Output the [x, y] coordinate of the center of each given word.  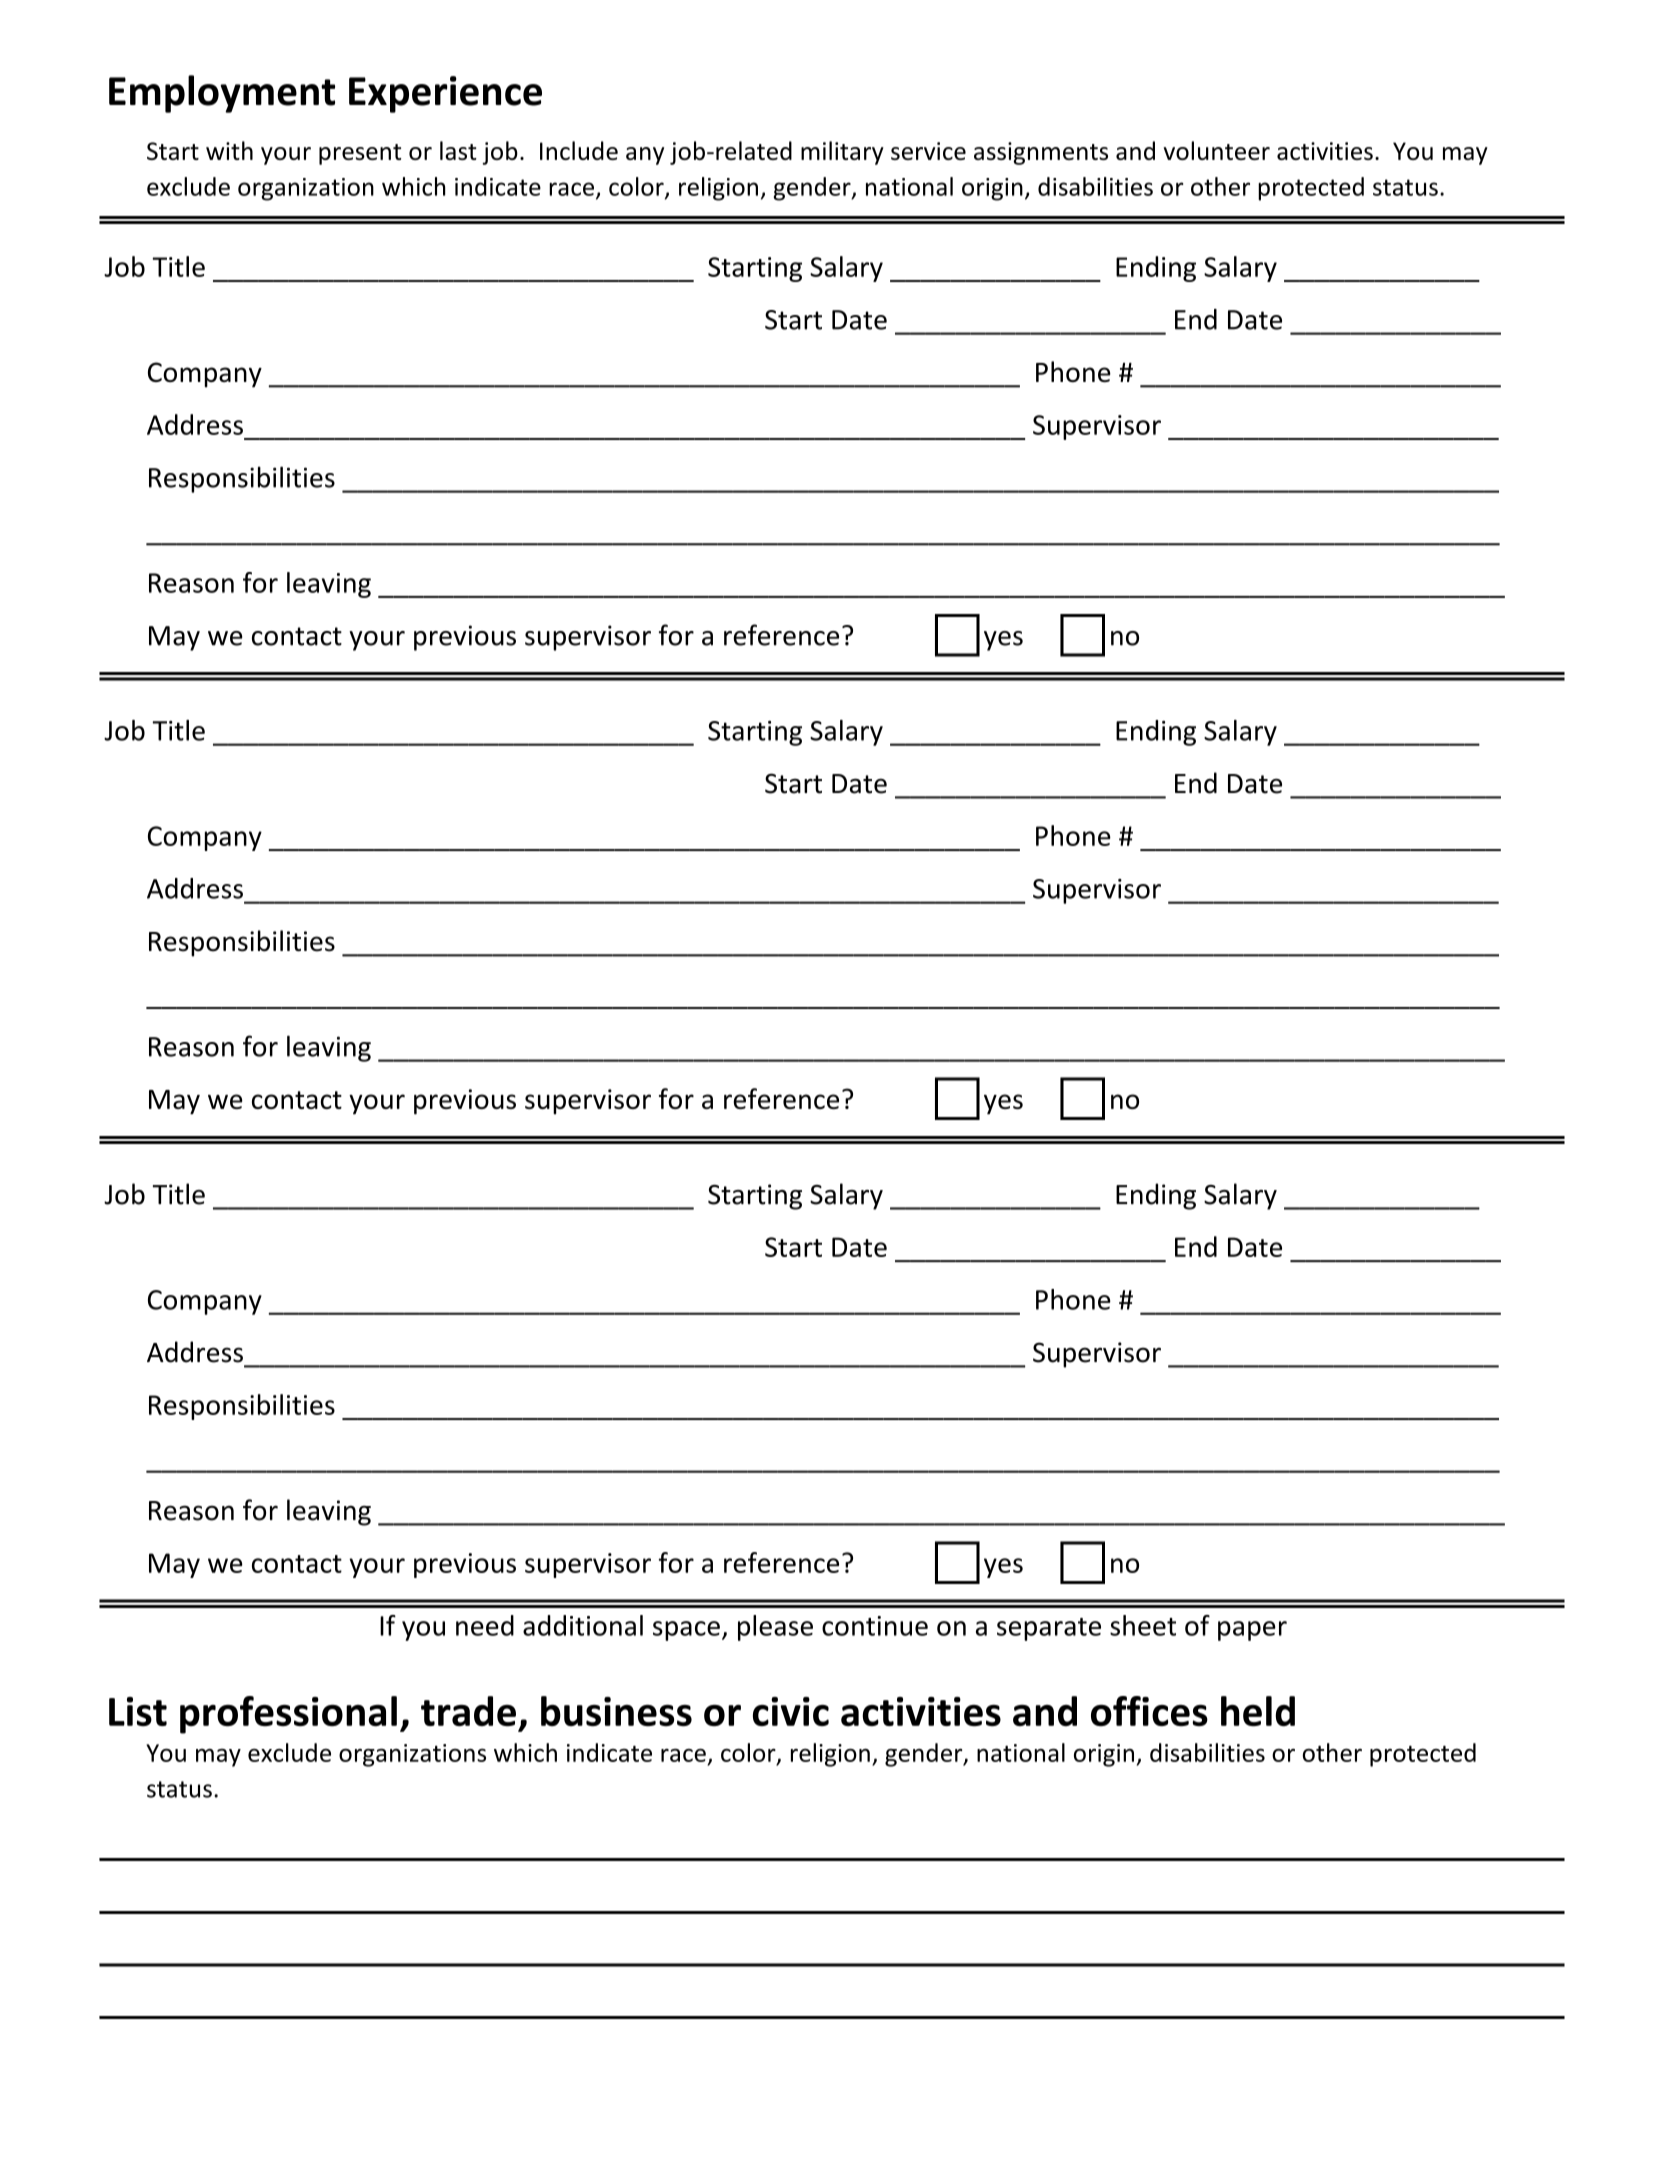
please [775, 1628]
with [229, 150]
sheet [1143, 1625]
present [360, 154]
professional [288, 1715]
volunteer [1216, 150]
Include [579, 150]
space [686, 1631]
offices [1149, 1711]
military [842, 153]
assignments [1041, 153]
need [485, 1625]
